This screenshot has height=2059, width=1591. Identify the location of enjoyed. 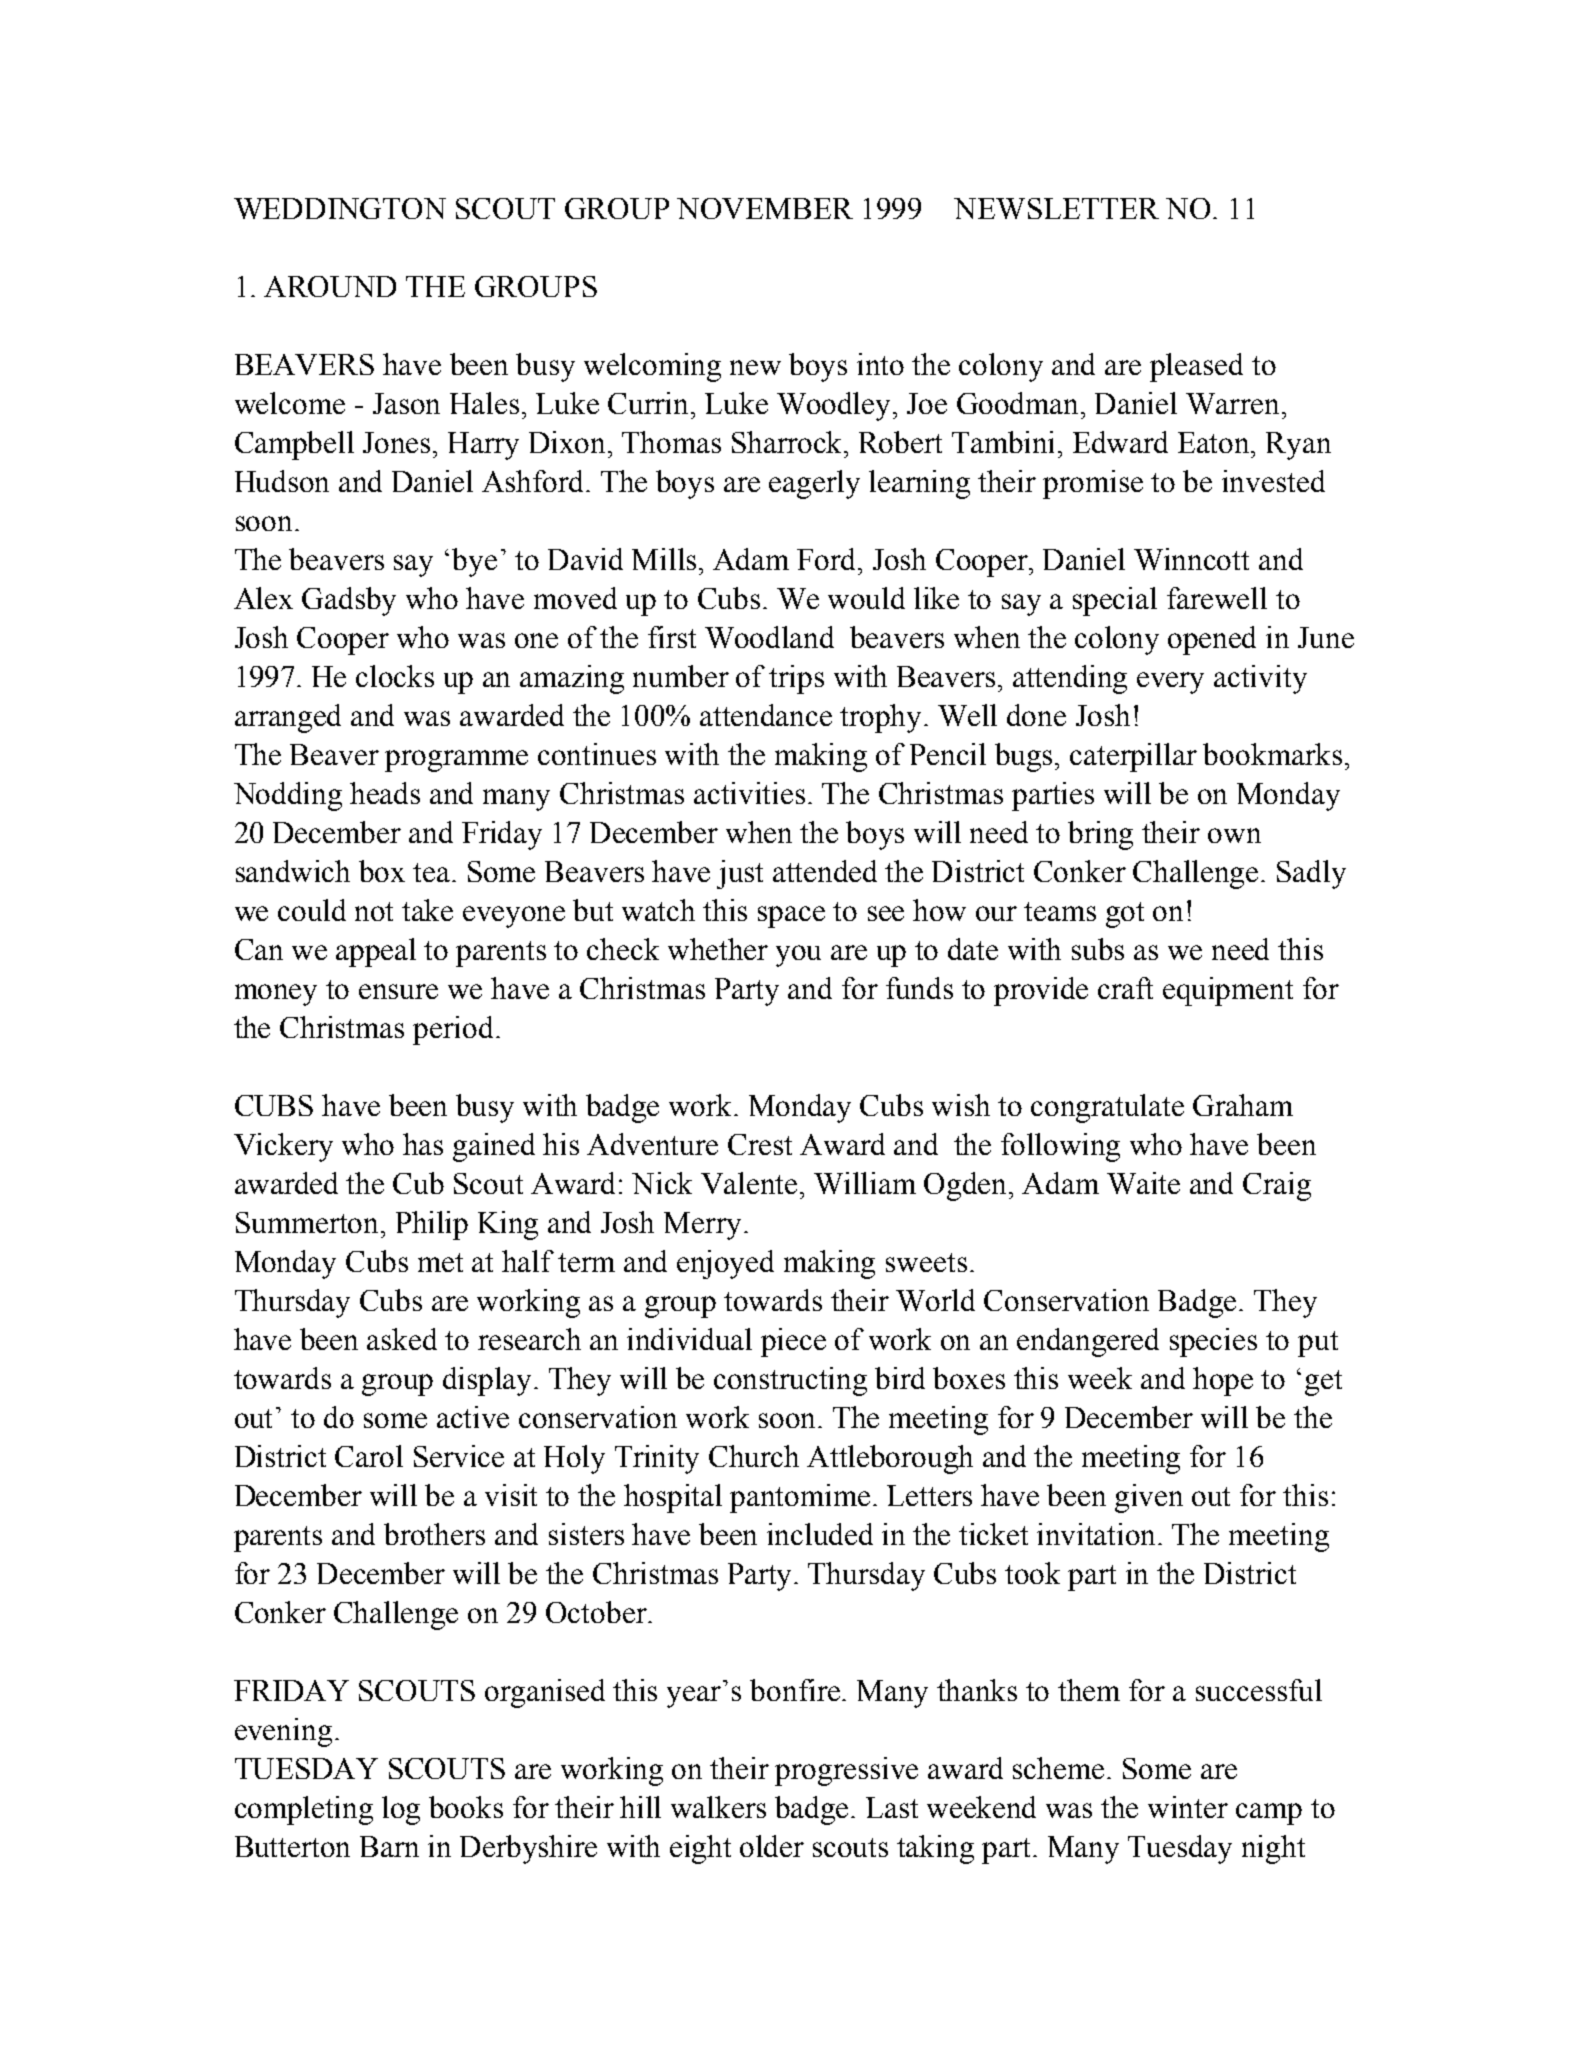
(725, 1264).
